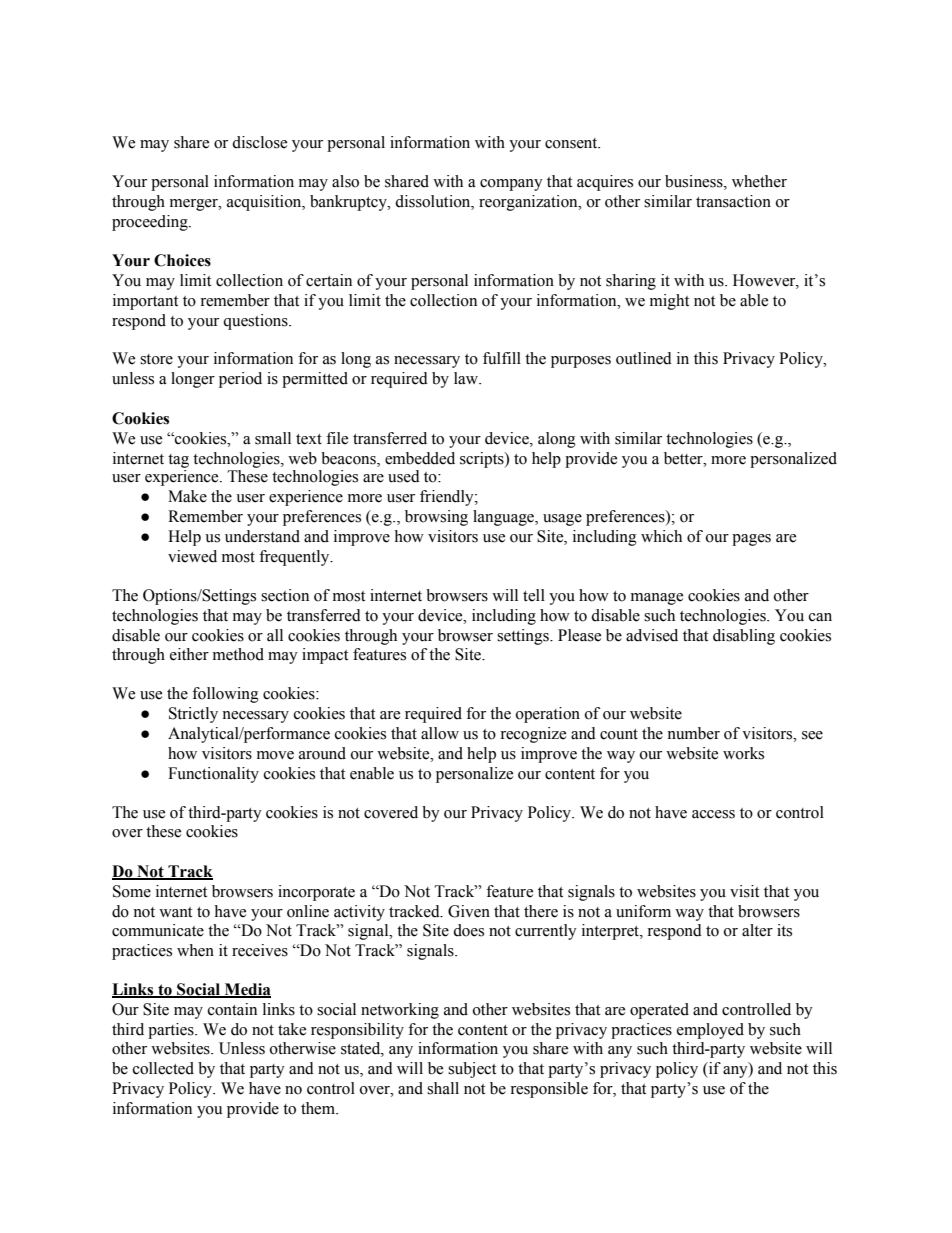  I want to click on scripts, so click(483, 460).
